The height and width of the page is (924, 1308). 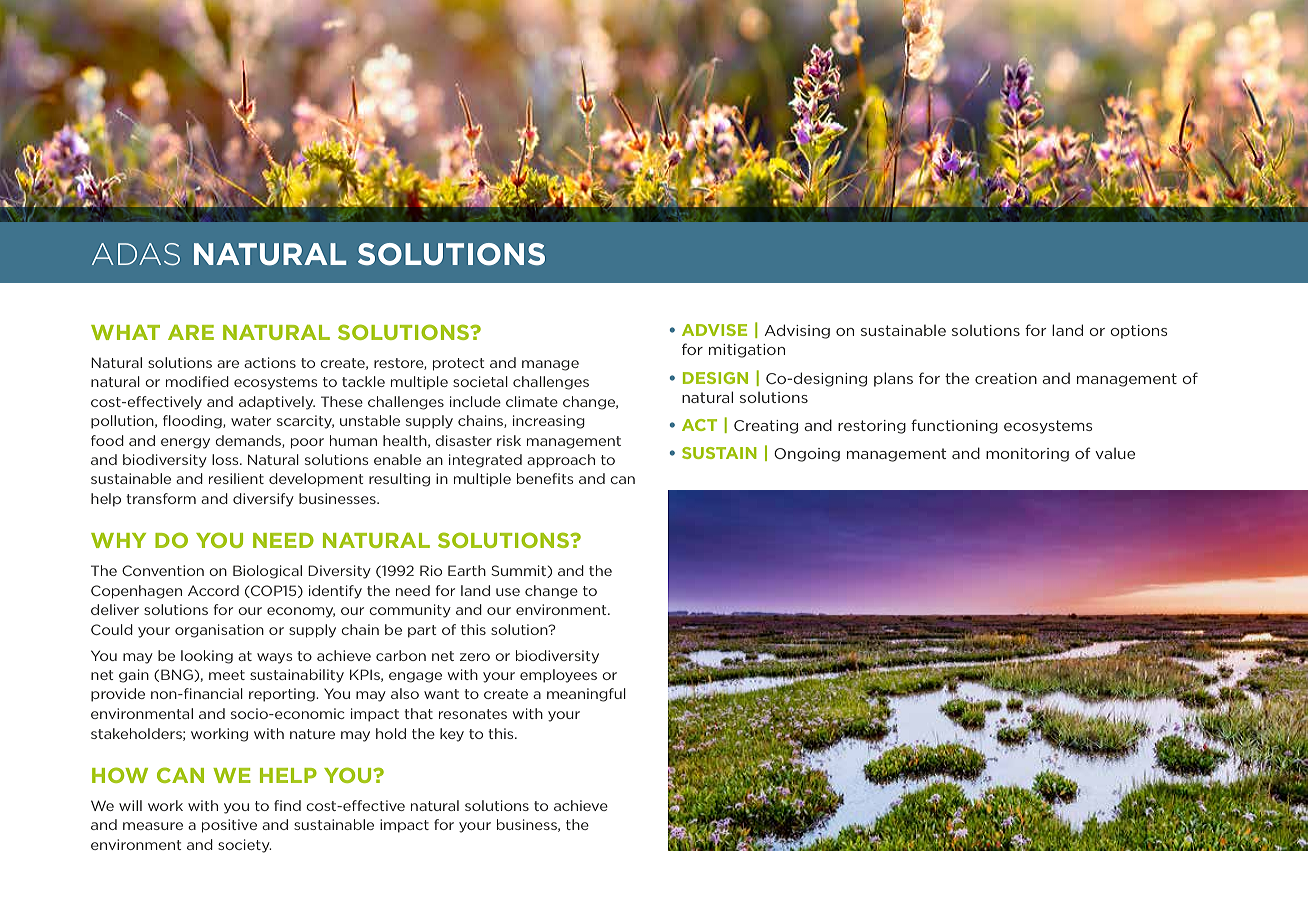 What do you see at coordinates (219, 631) in the page?
I see `organisation` at bounding box center [219, 631].
